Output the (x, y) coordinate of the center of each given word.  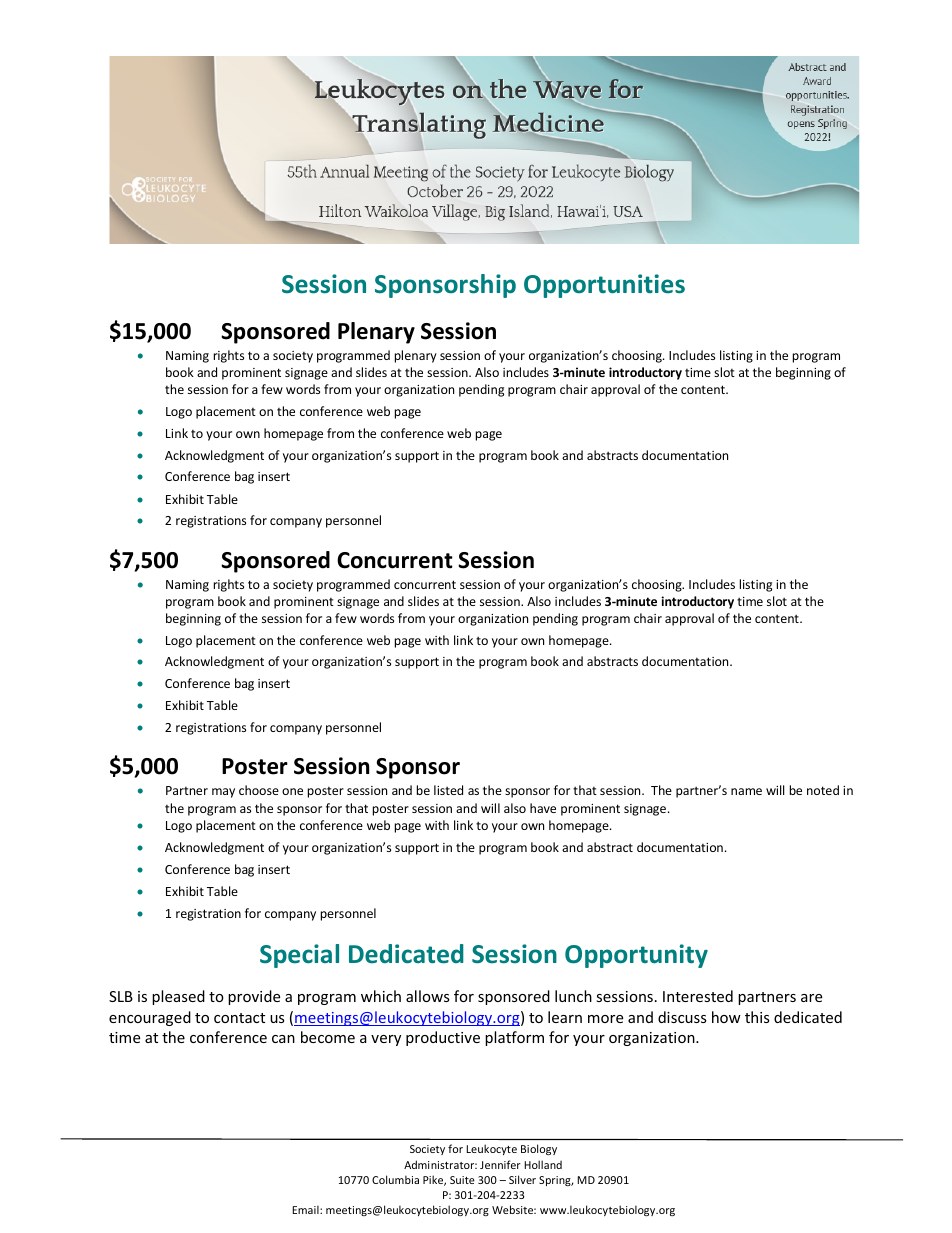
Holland (543, 1164)
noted (823, 790)
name (746, 791)
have (543, 808)
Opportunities (604, 286)
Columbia (395, 1179)
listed (448, 790)
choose (259, 790)
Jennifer (500, 1164)
